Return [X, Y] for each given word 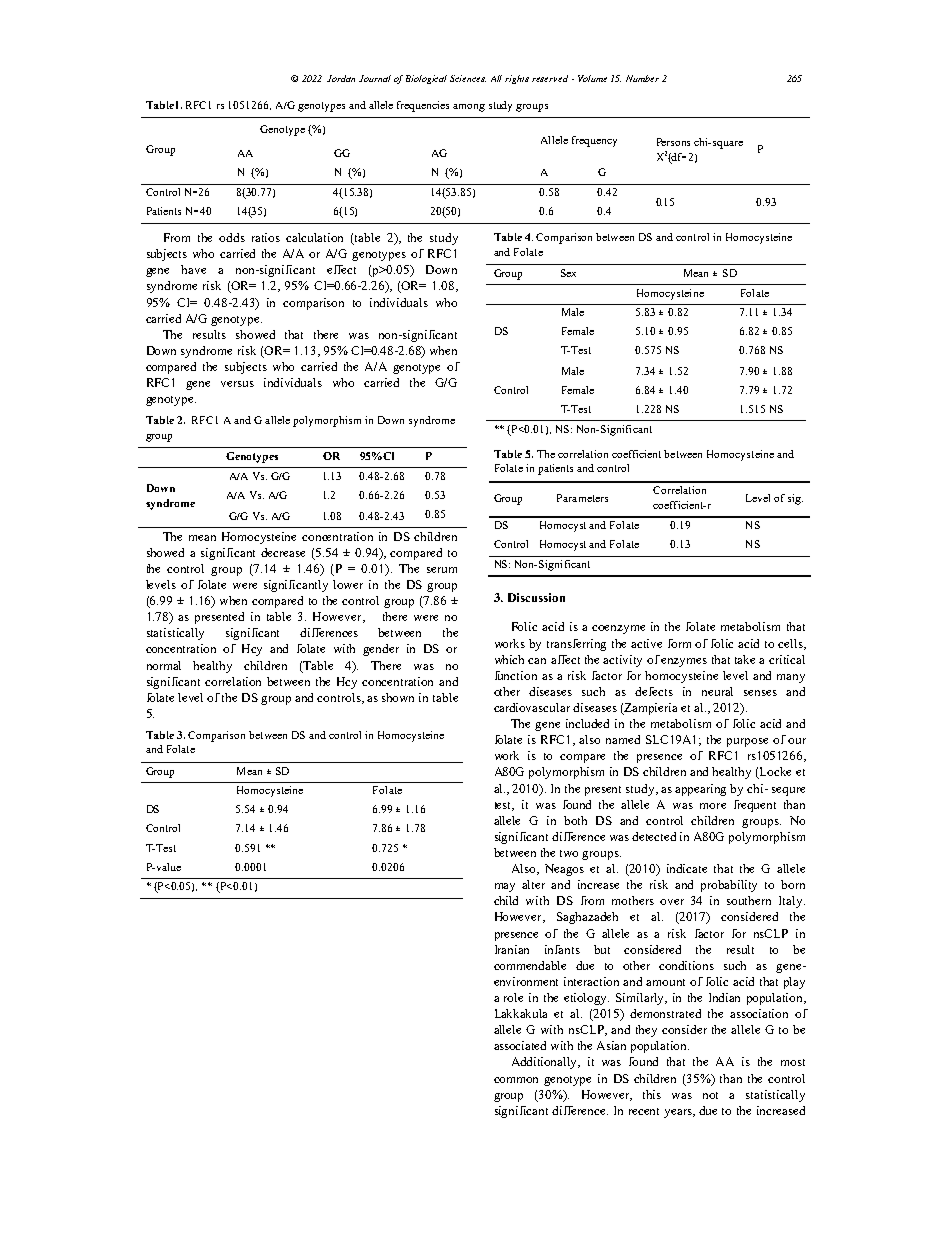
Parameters [582, 498]
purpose [747, 742]
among [469, 108]
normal [164, 665]
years [679, 1113]
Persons [673, 142]
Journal [375, 78]
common [516, 1080]
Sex [568, 273]
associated [520, 1045]
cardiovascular [532, 707]
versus [237, 384]
